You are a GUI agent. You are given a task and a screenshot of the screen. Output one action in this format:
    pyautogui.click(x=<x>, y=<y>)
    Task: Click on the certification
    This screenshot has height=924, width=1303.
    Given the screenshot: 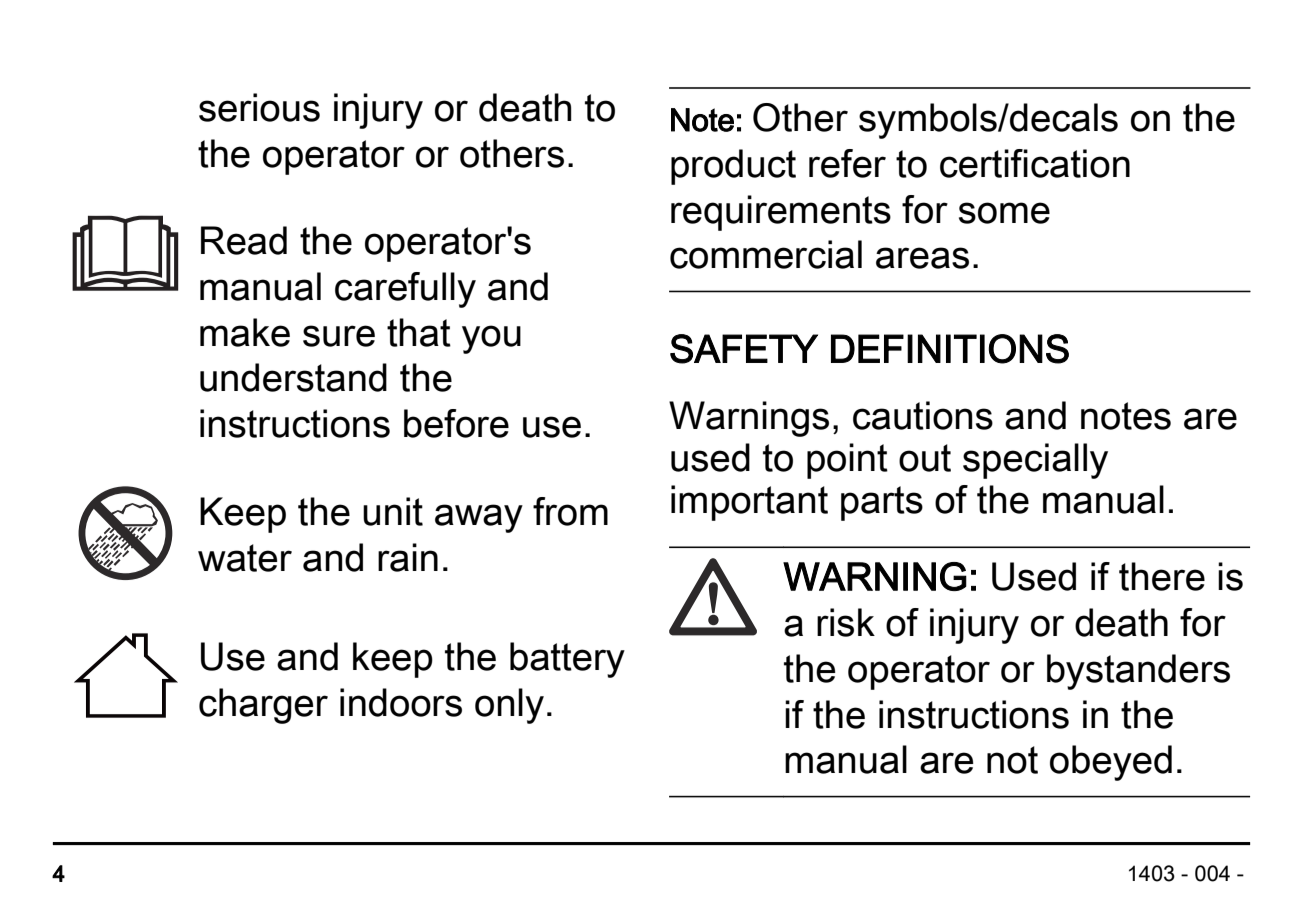 What is the action you would take?
    pyautogui.click(x=1035, y=163)
